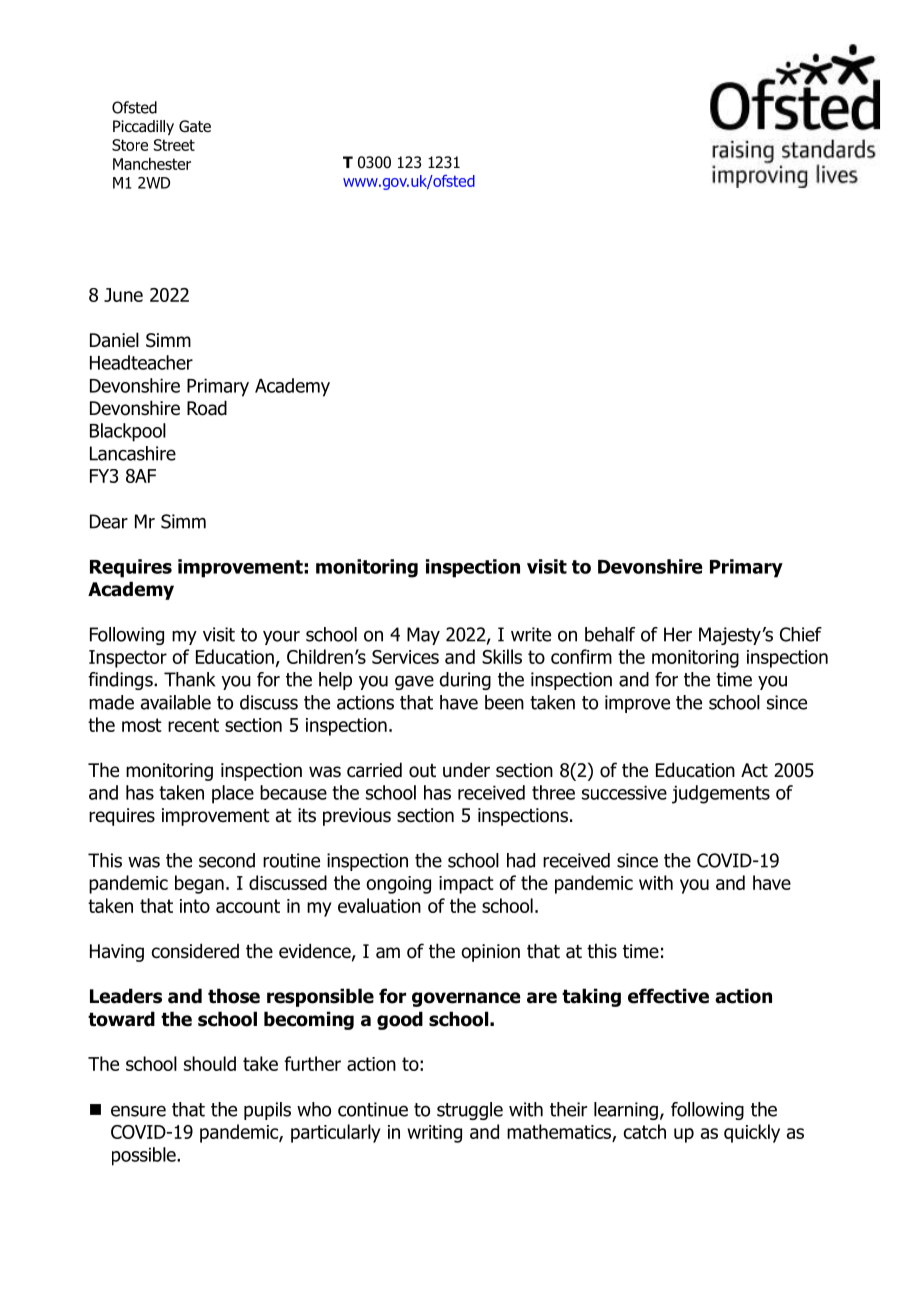 The height and width of the screenshot is (1310, 924). What do you see at coordinates (233, 794) in the screenshot?
I see `place` at bounding box center [233, 794].
